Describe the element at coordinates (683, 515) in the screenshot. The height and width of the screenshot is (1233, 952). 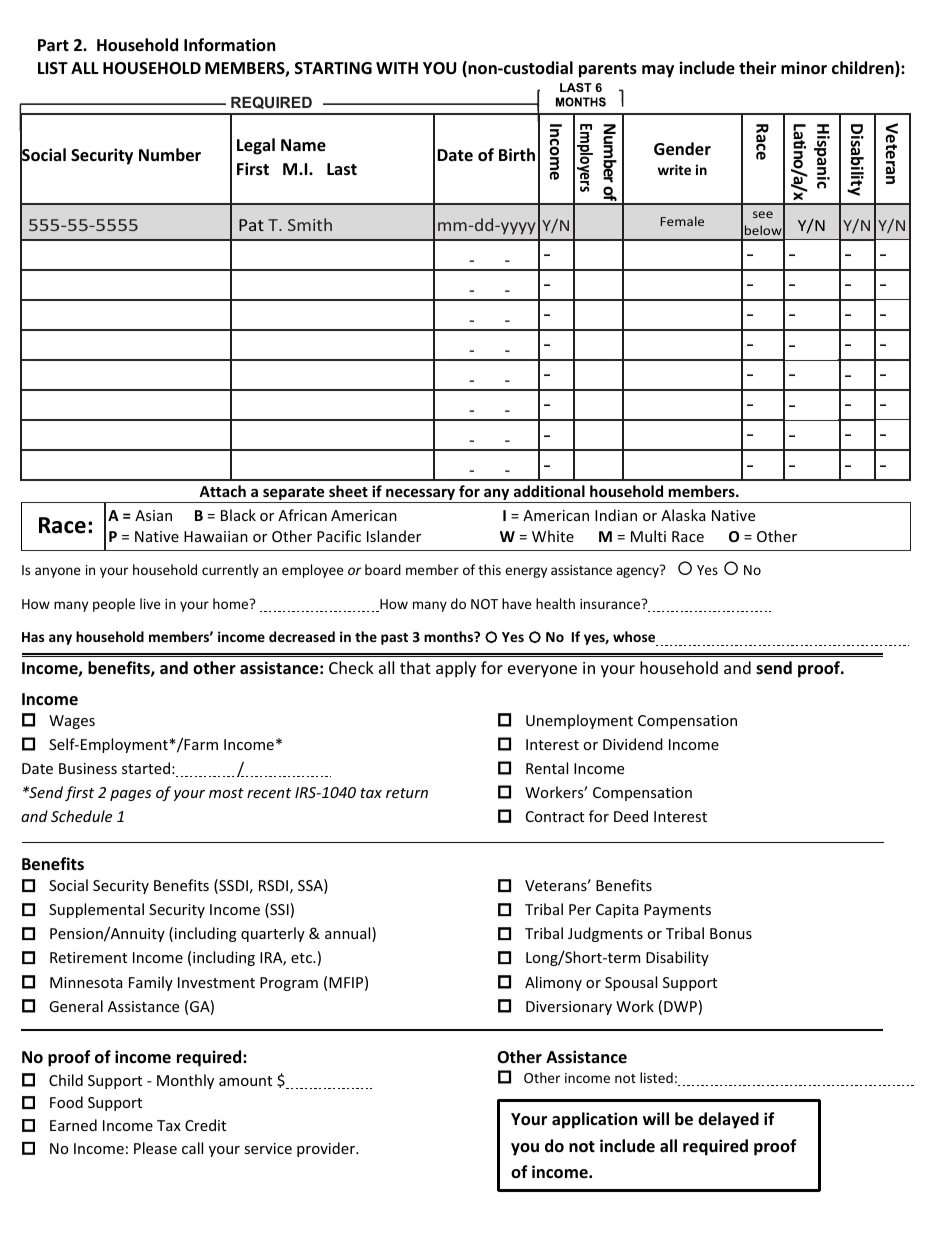
I see `Alaska` at that location.
